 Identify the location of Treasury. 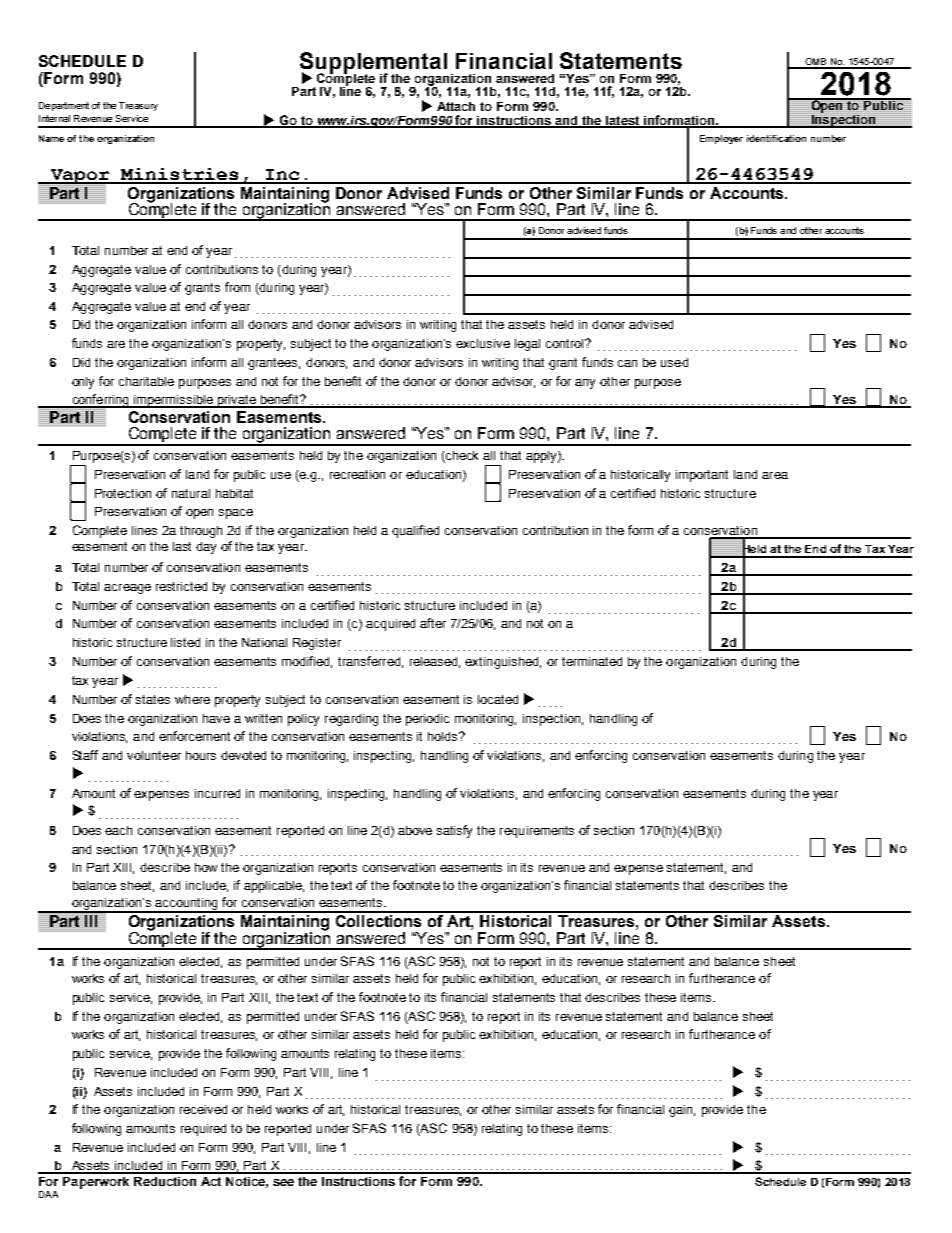
(138, 106).
